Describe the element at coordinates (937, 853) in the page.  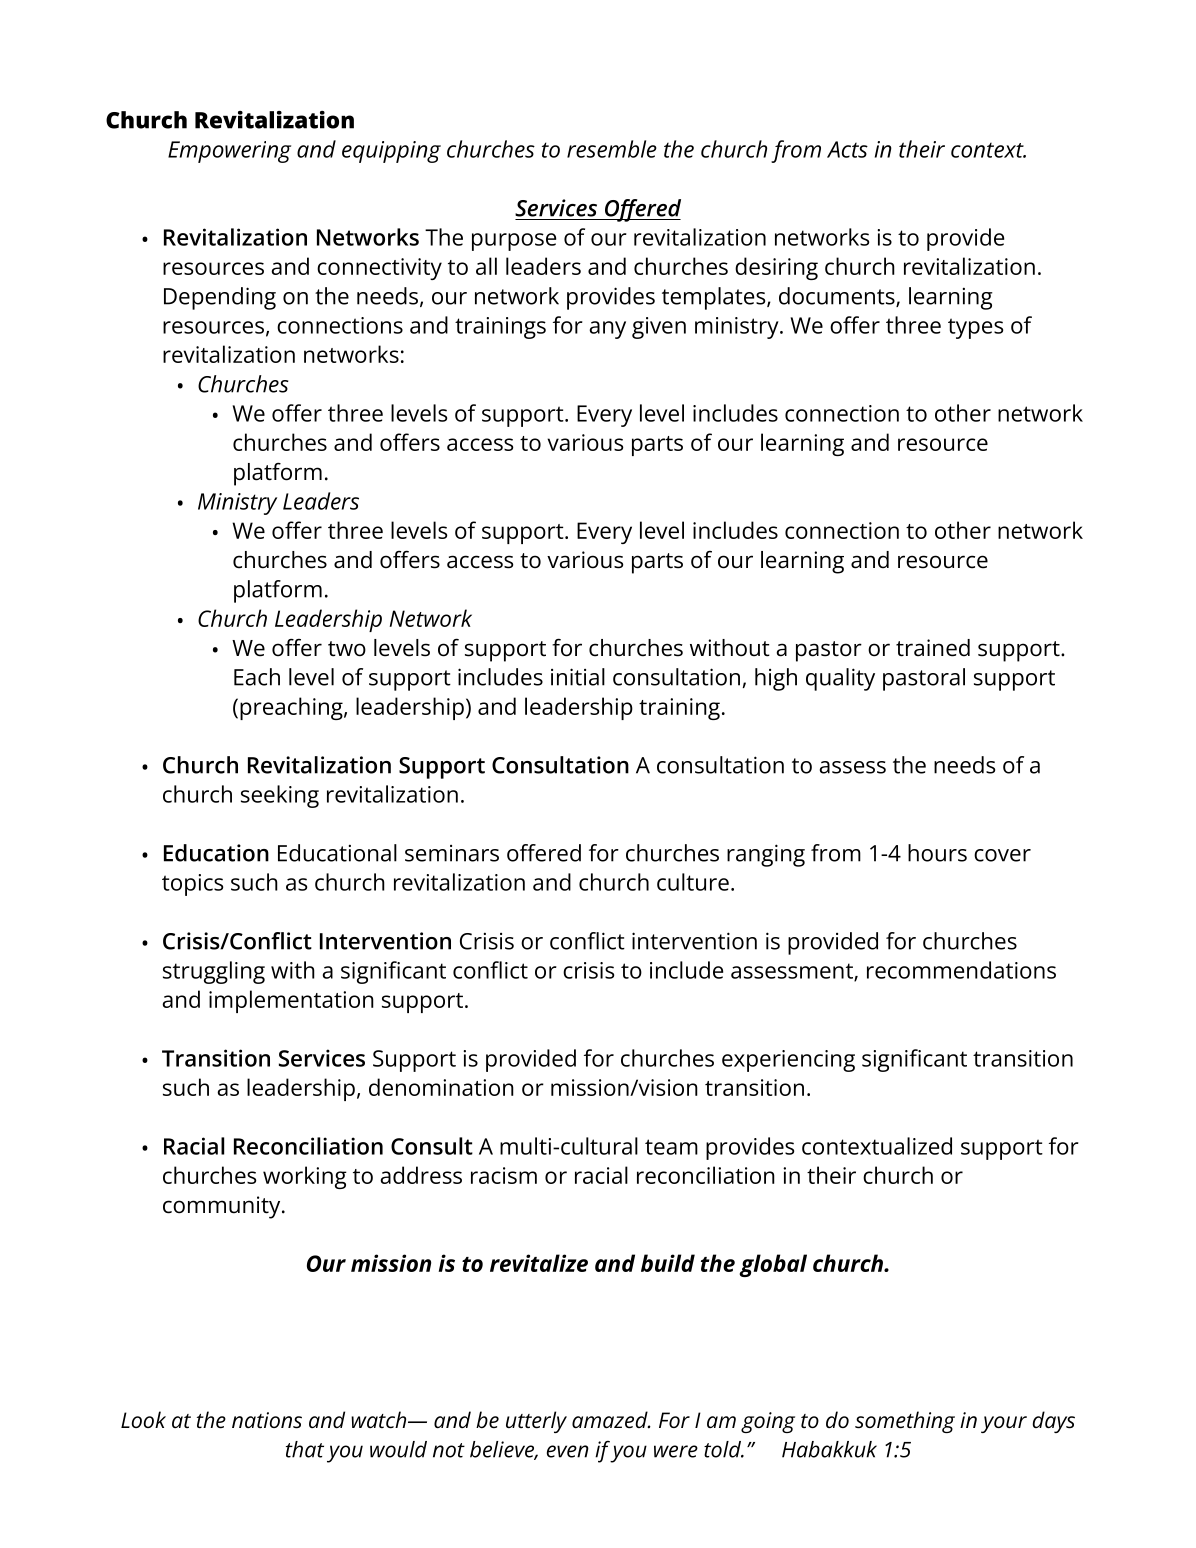
I see `hours` at that location.
